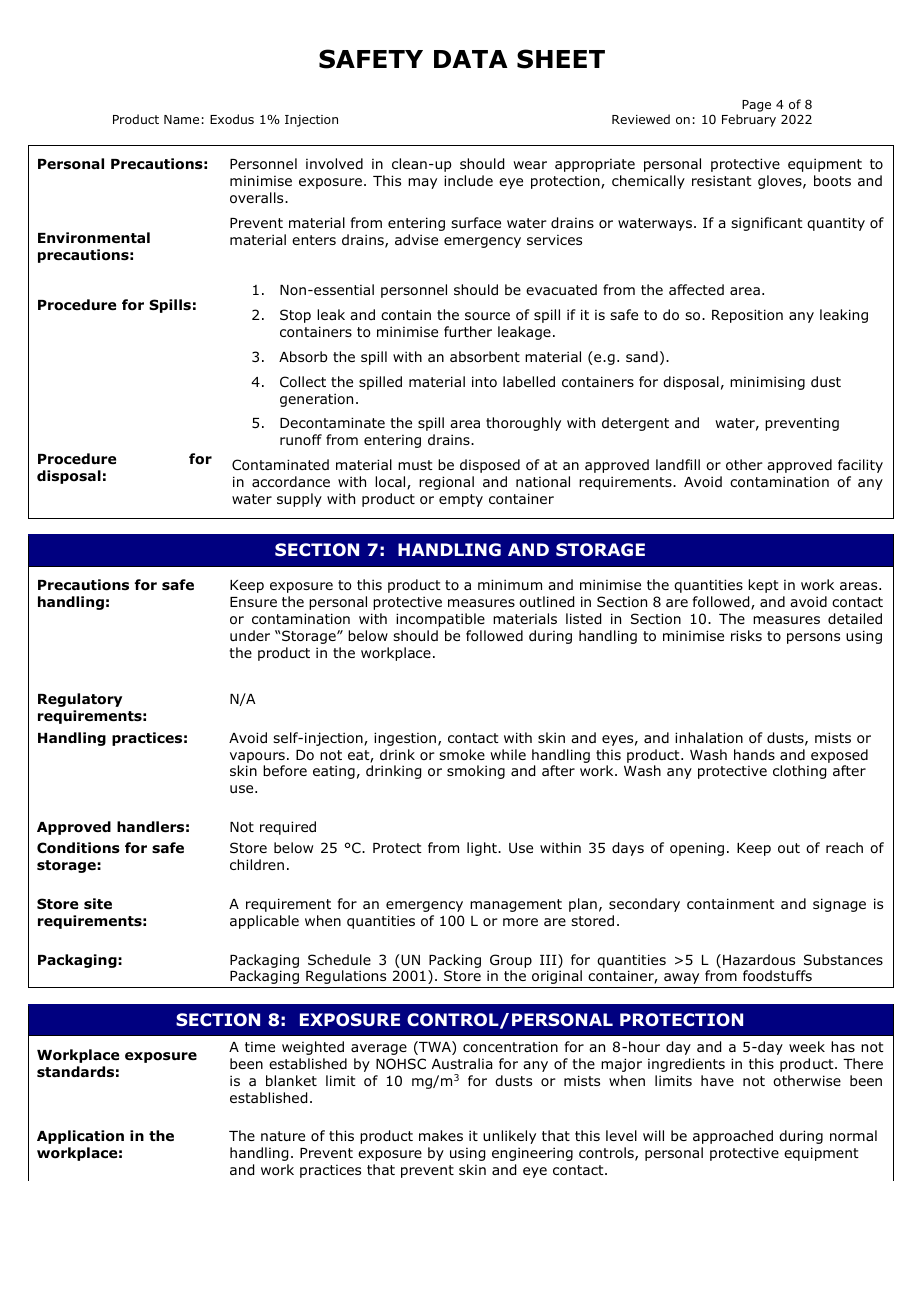 The width and height of the screenshot is (924, 1307). Describe the element at coordinates (756, 106) in the screenshot. I see `Page` at that location.
